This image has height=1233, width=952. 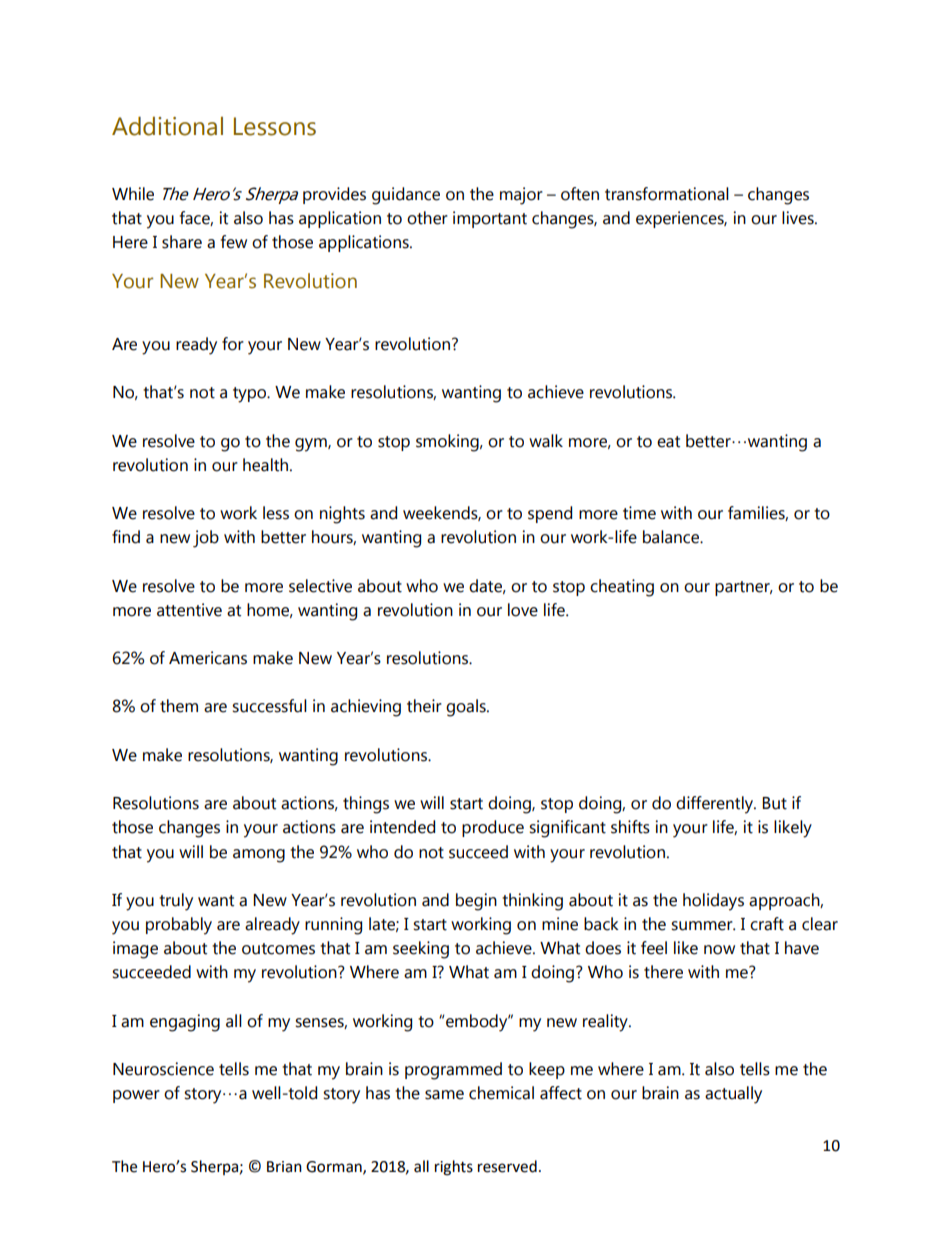 What do you see at coordinates (454, 1168) in the image?
I see `rights` at bounding box center [454, 1168].
